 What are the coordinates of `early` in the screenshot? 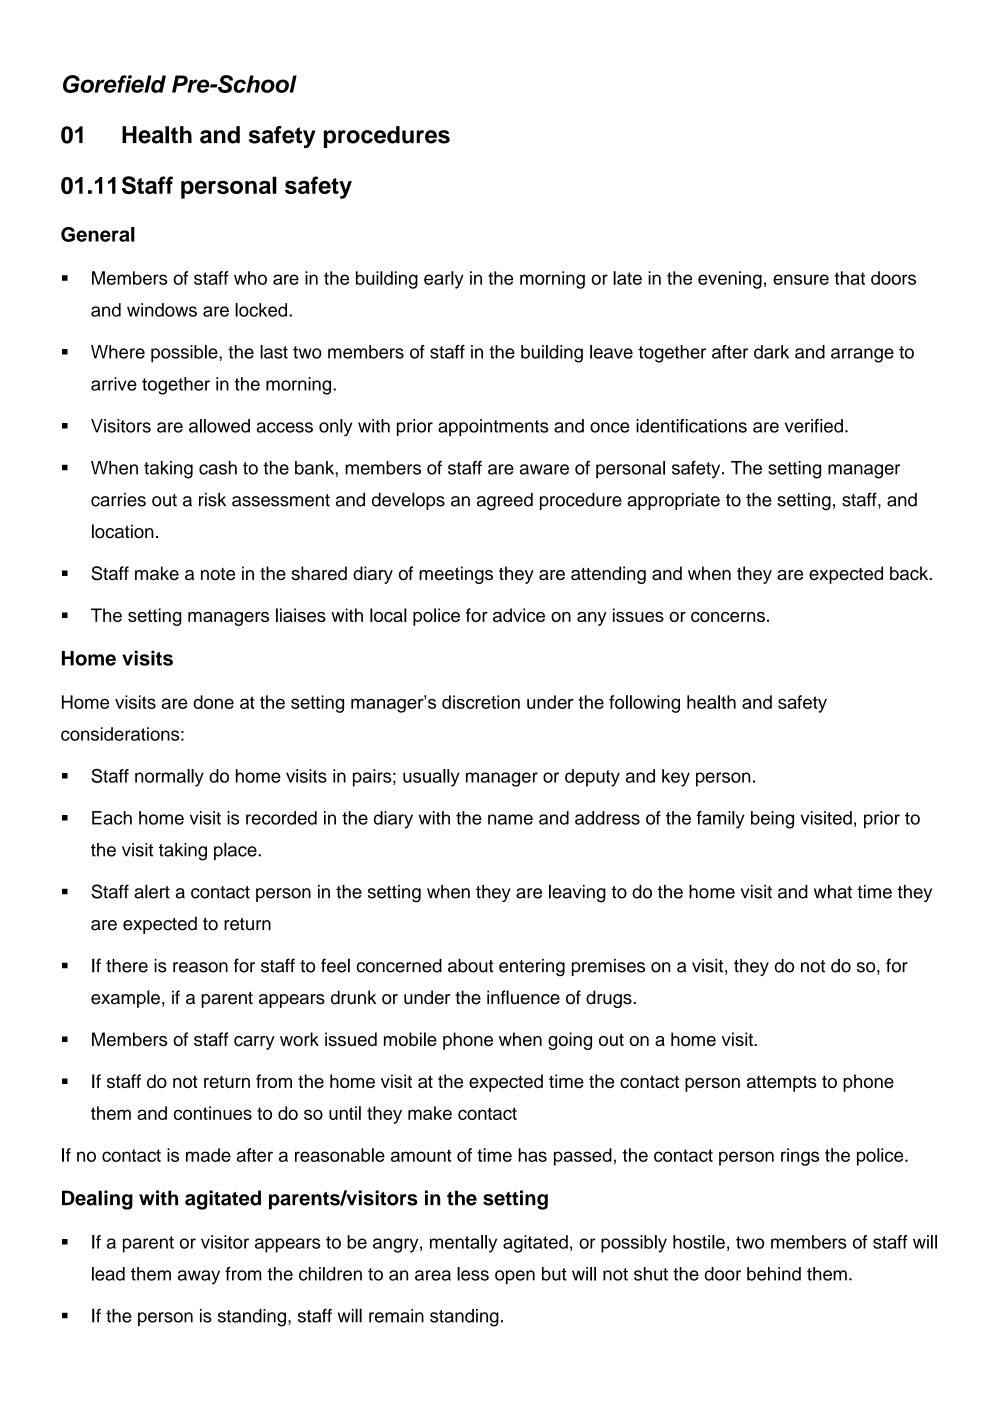 It's located at (444, 280).
